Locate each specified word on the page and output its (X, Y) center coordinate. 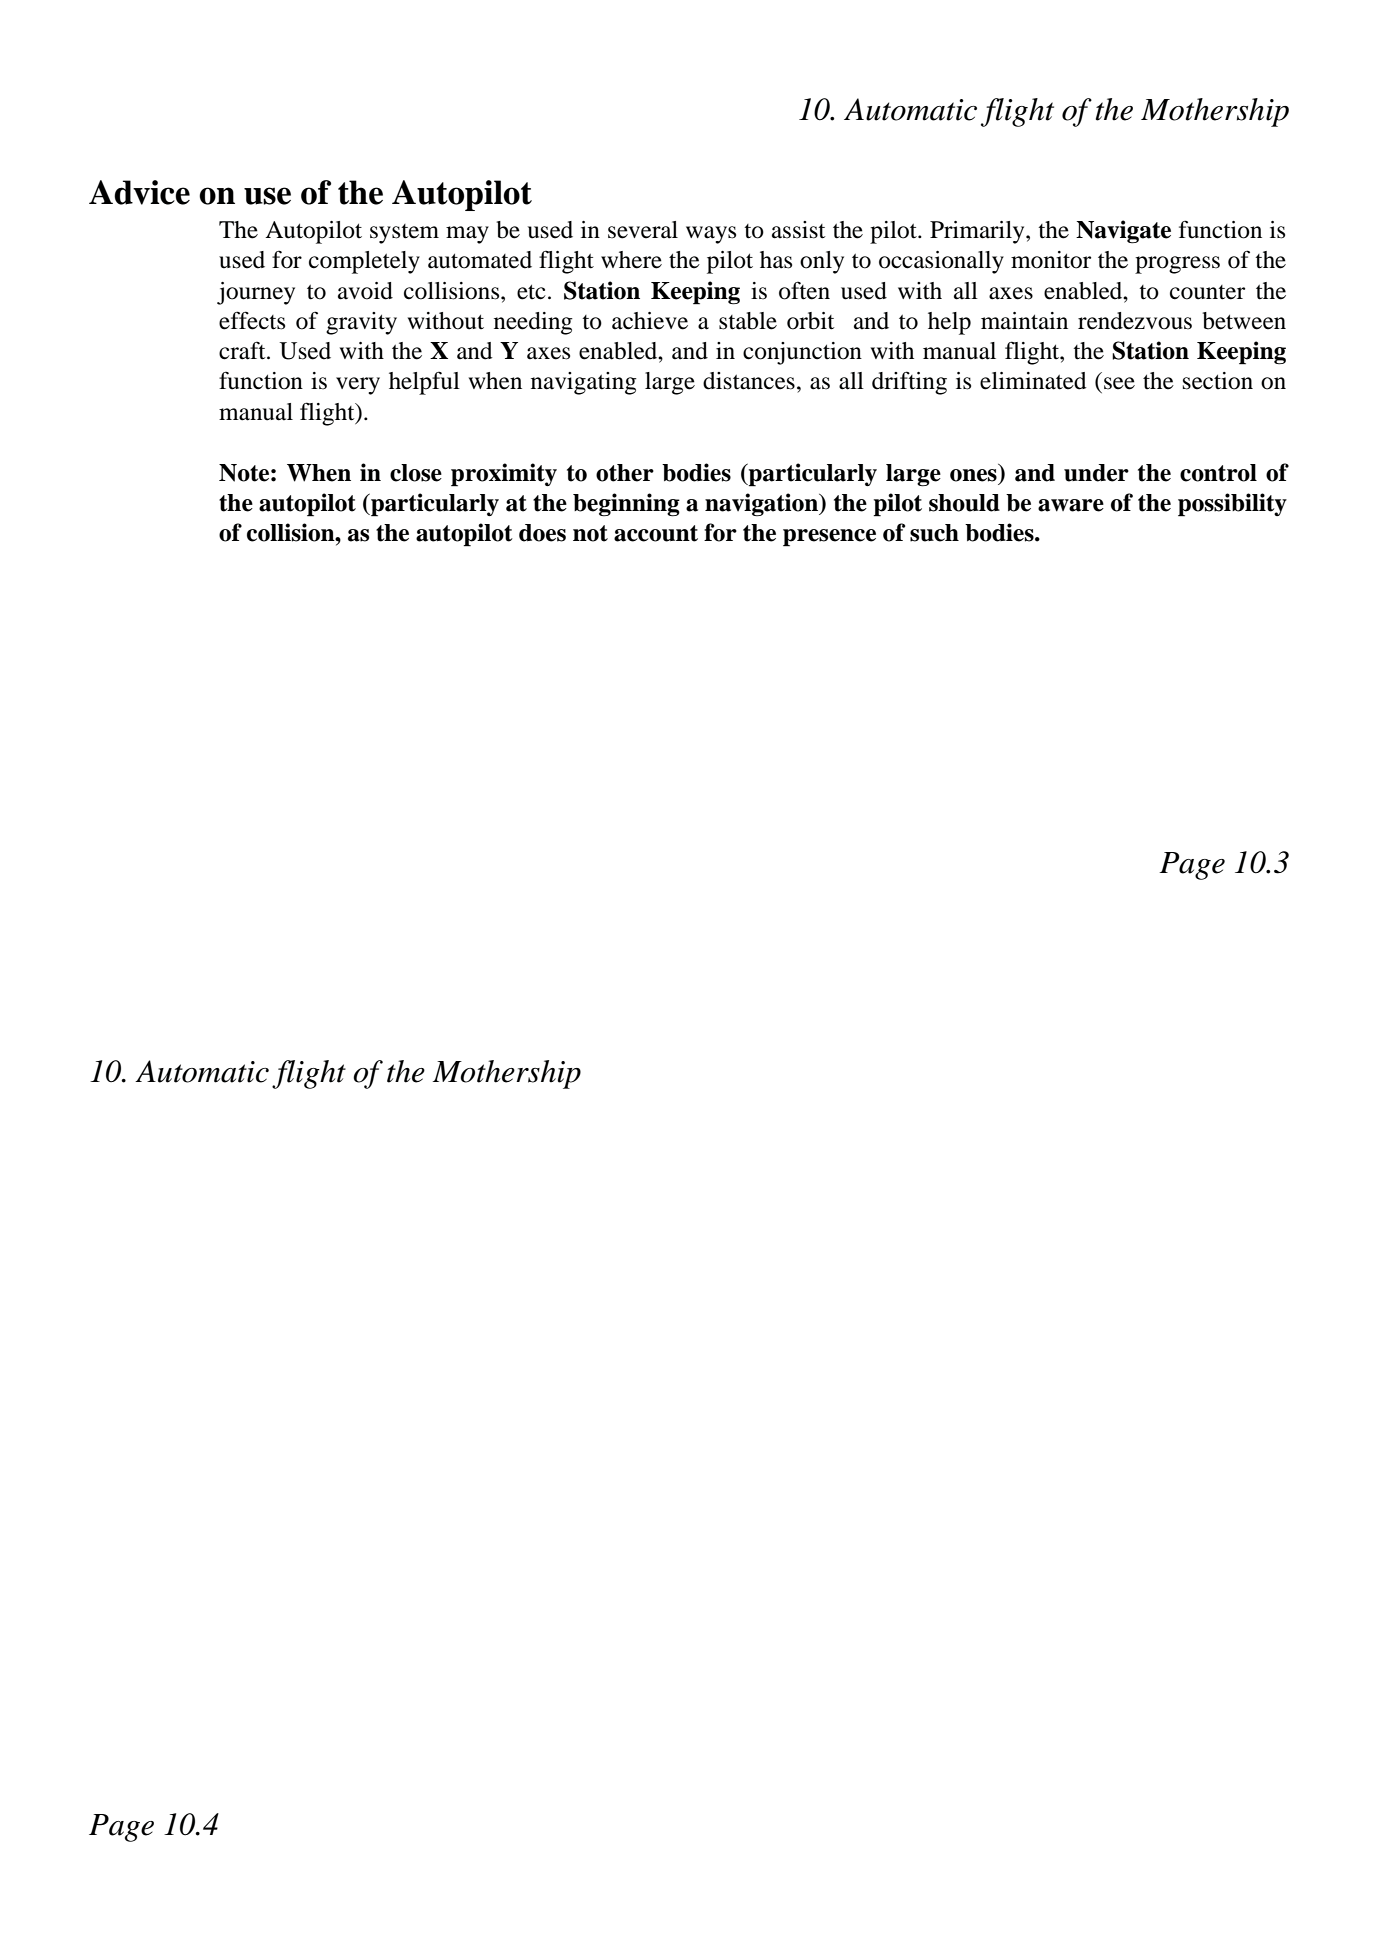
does (542, 533)
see (1119, 383)
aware (1071, 505)
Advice (139, 192)
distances (749, 381)
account (656, 533)
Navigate (1123, 232)
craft (243, 351)
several (643, 230)
